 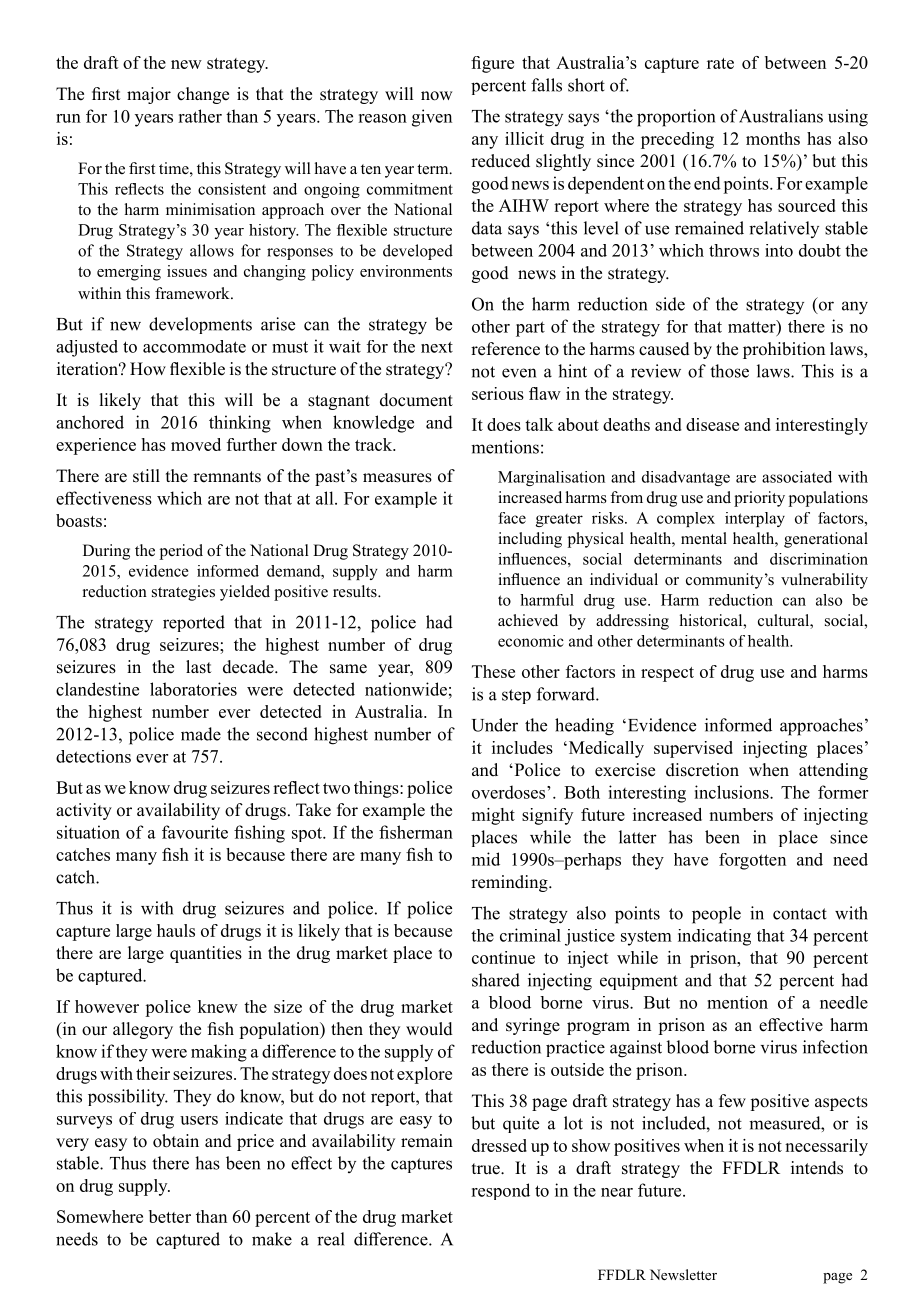 I want to click on priority, so click(x=759, y=499).
